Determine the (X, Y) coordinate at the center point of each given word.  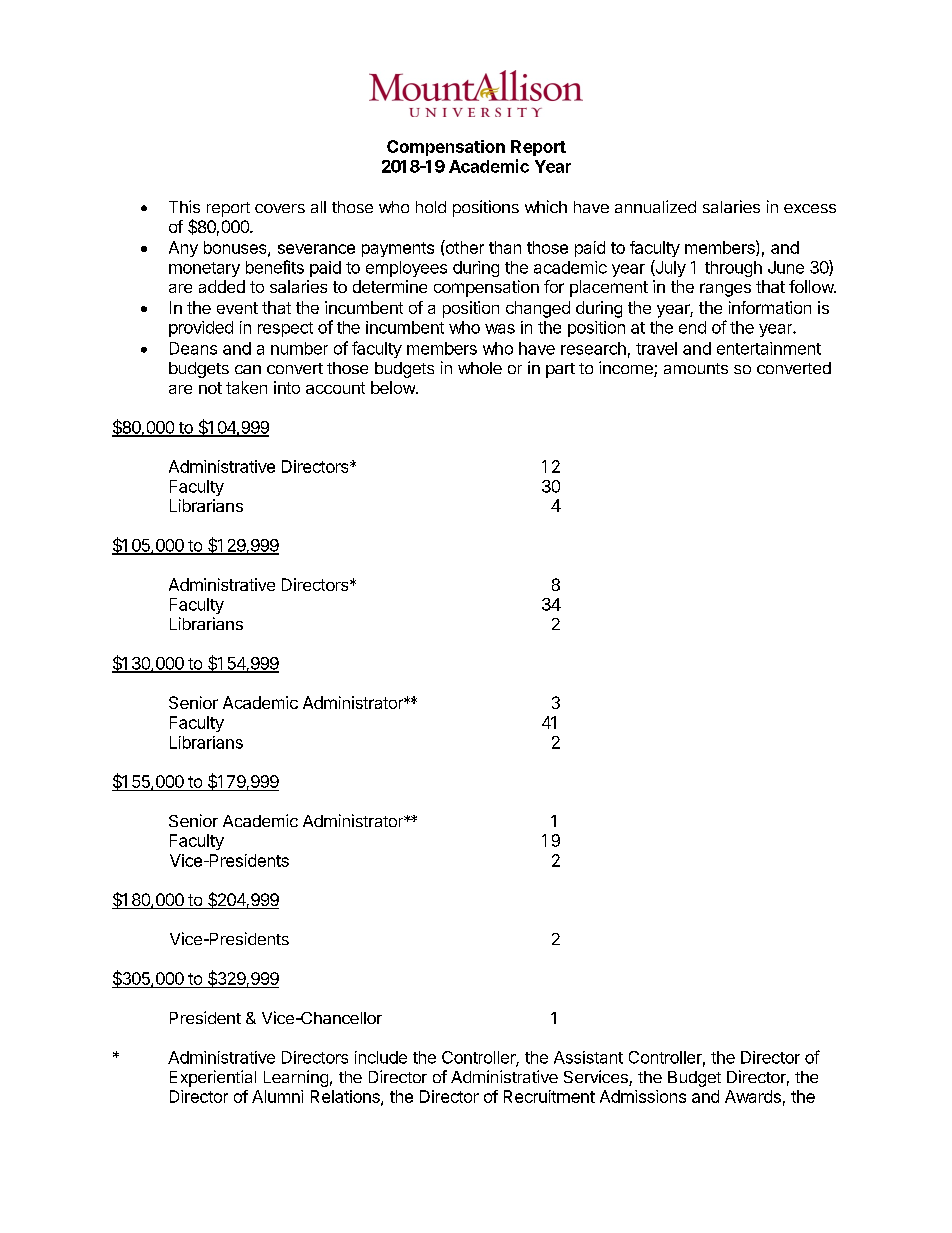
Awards (753, 1096)
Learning (296, 1078)
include (381, 1057)
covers (280, 208)
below (394, 387)
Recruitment (549, 1096)
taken (246, 387)
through (733, 269)
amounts (696, 368)
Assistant (588, 1057)
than (505, 247)
